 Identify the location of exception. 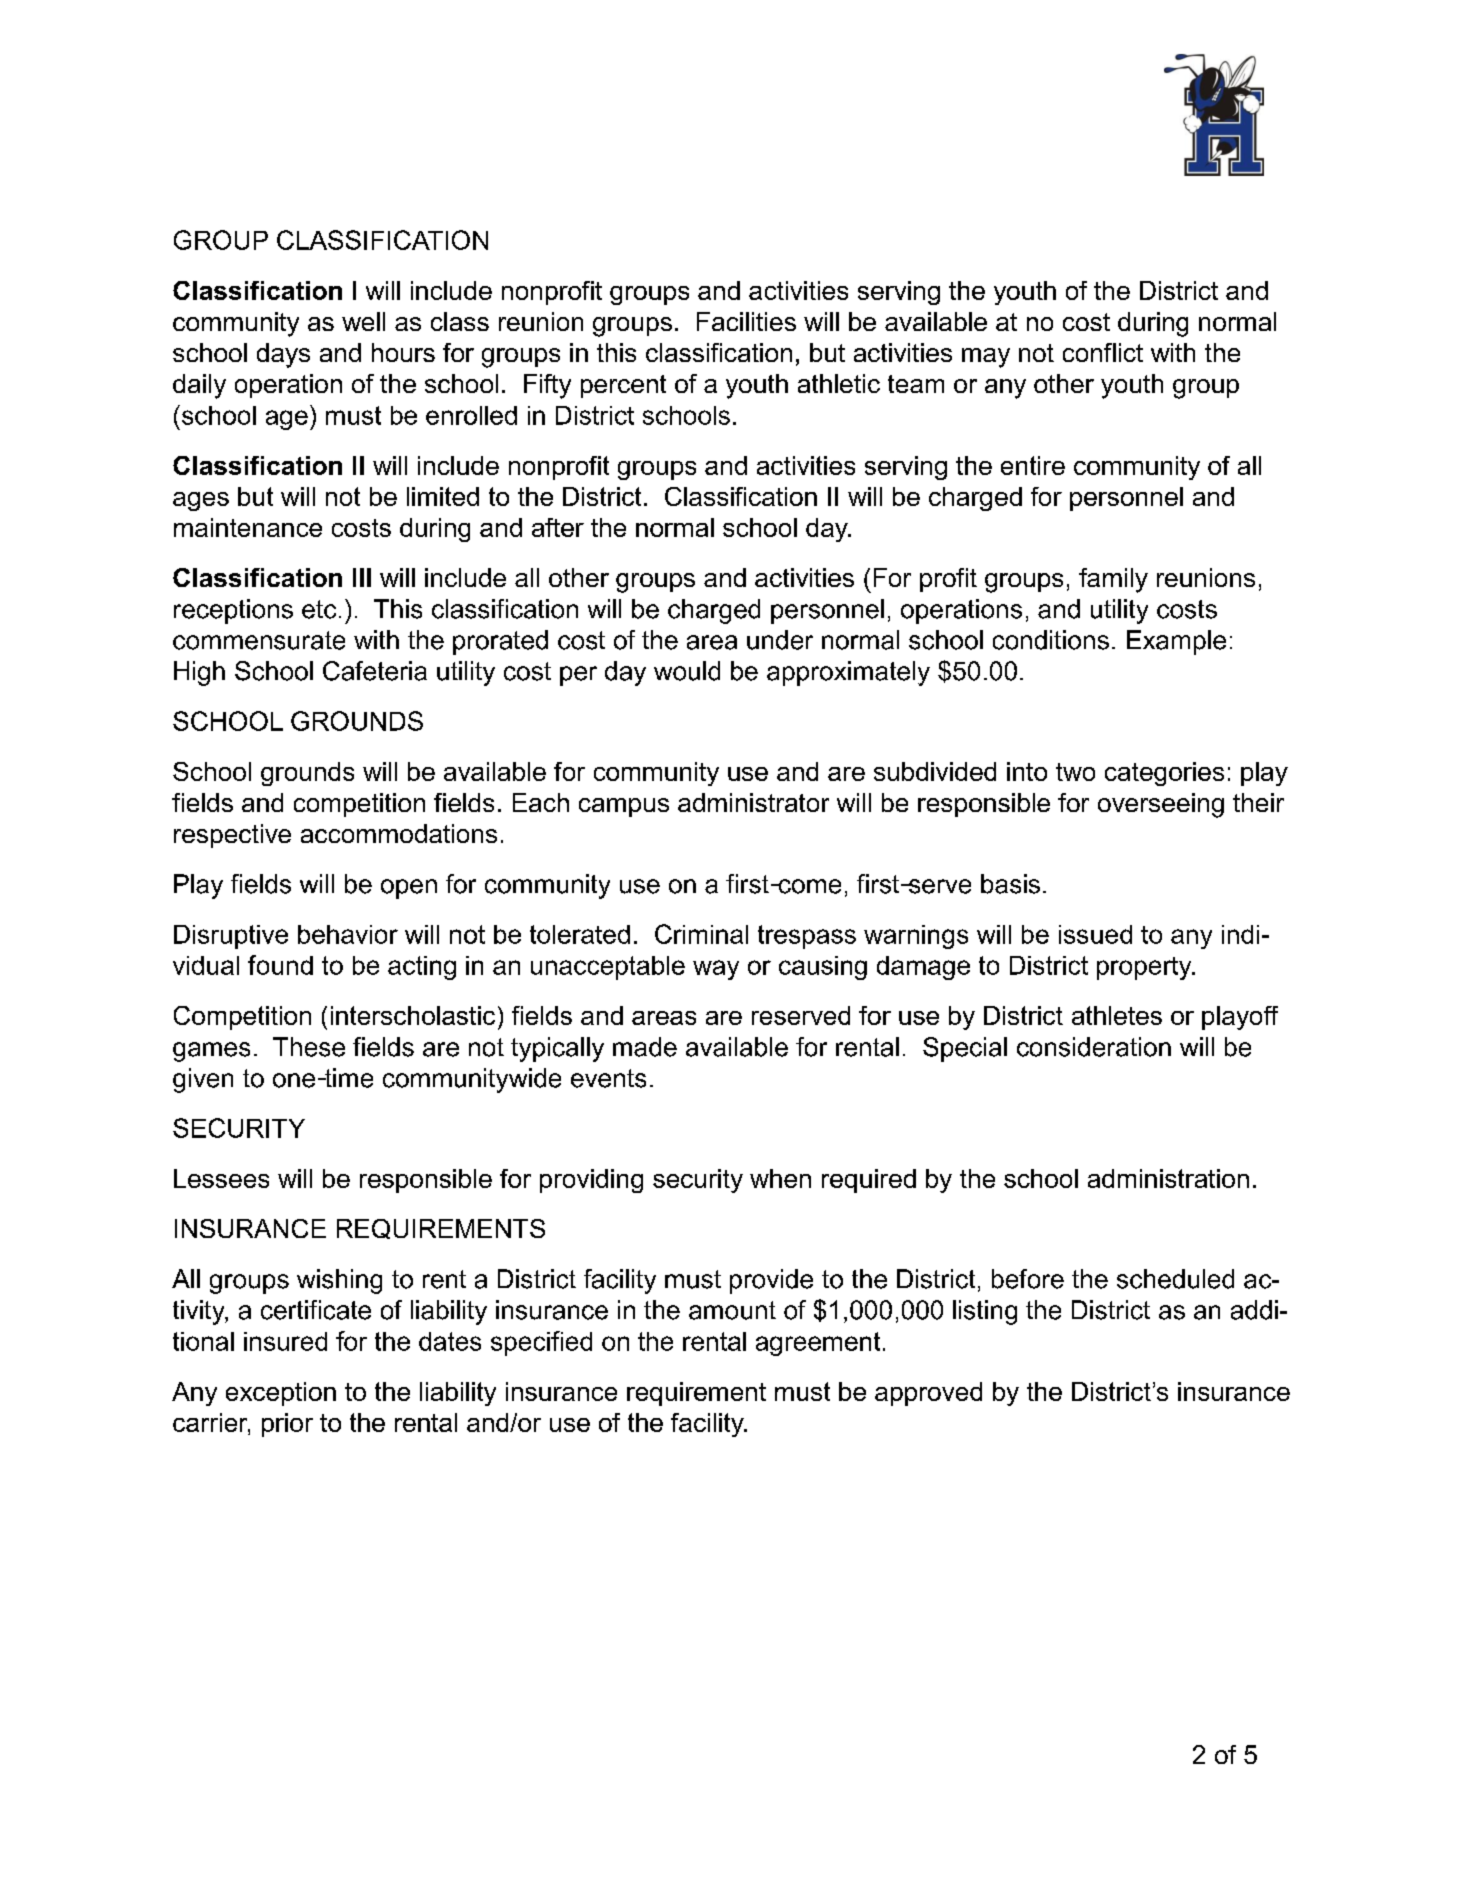
(281, 1394).
